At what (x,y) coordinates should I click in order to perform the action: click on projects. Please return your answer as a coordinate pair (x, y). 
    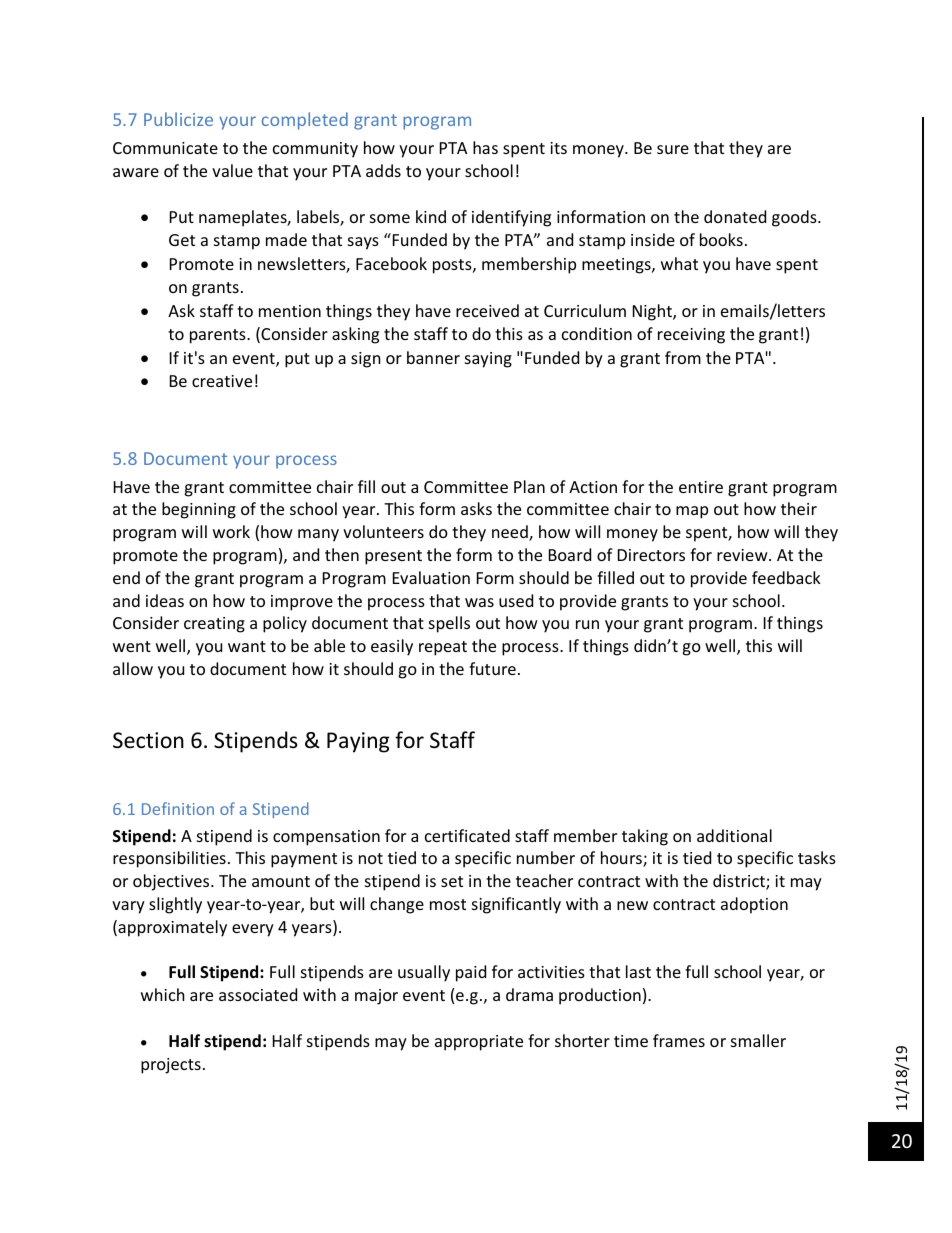
    Looking at the image, I should click on (171, 1066).
